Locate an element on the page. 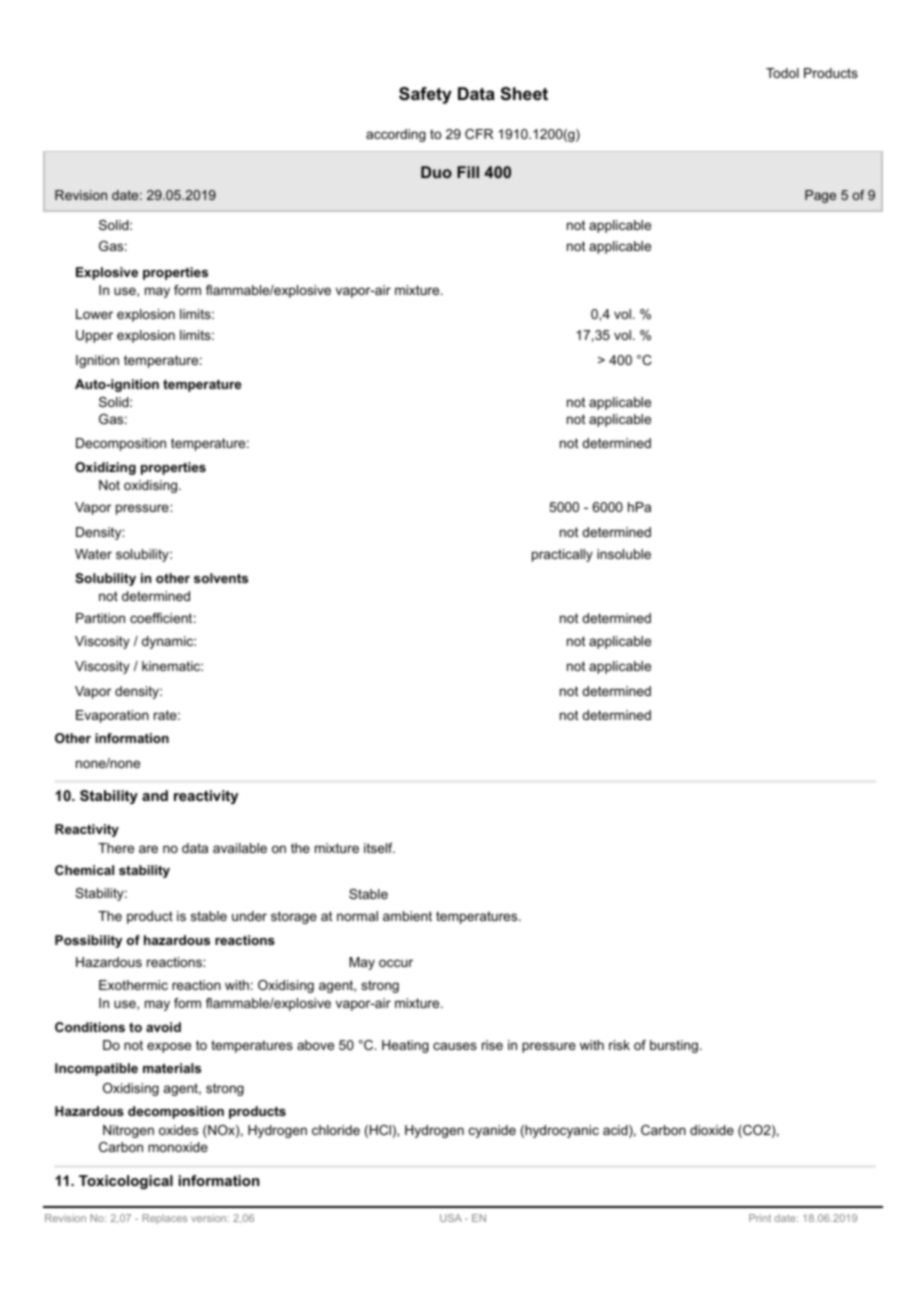 This page has height=1307, width=924. Fill is located at coordinates (468, 172).
